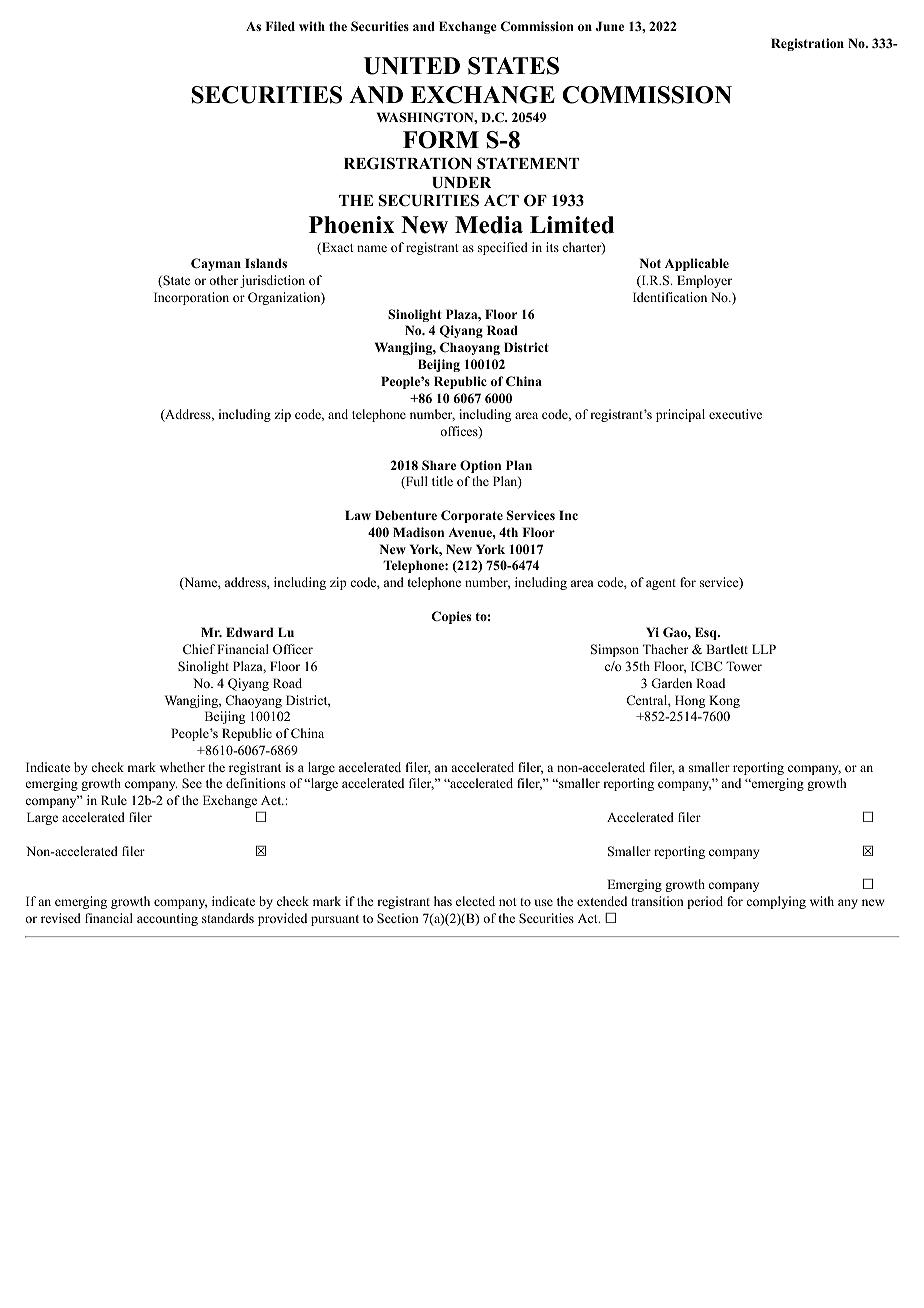 The height and width of the page is (1308, 924). Describe the element at coordinates (671, 683) in the page. I see `Garden` at that location.
